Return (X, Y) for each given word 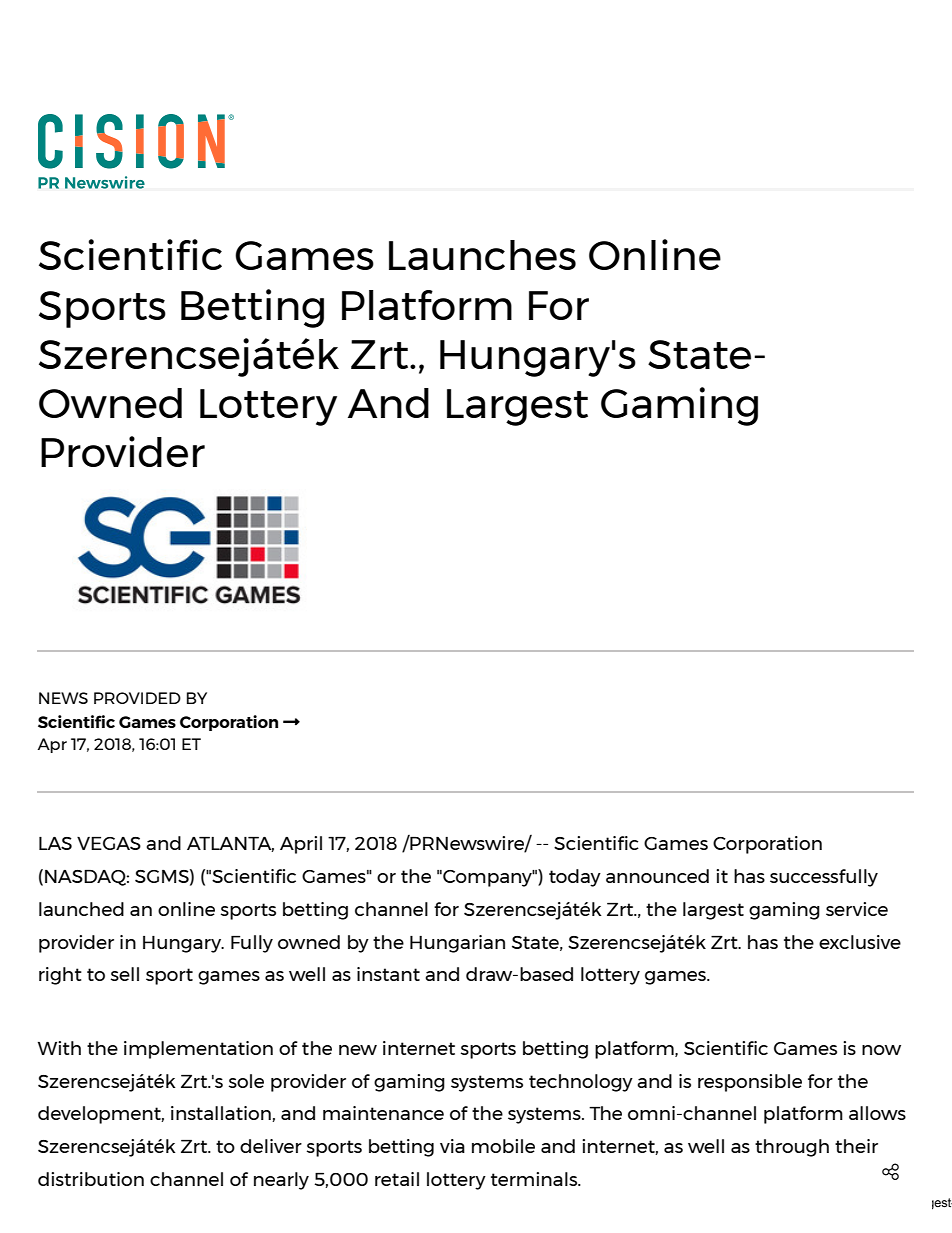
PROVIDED (137, 698)
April (301, 845)
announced (657, 876)
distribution (91, 1179)
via (452, 1146)
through (792, 1148)
